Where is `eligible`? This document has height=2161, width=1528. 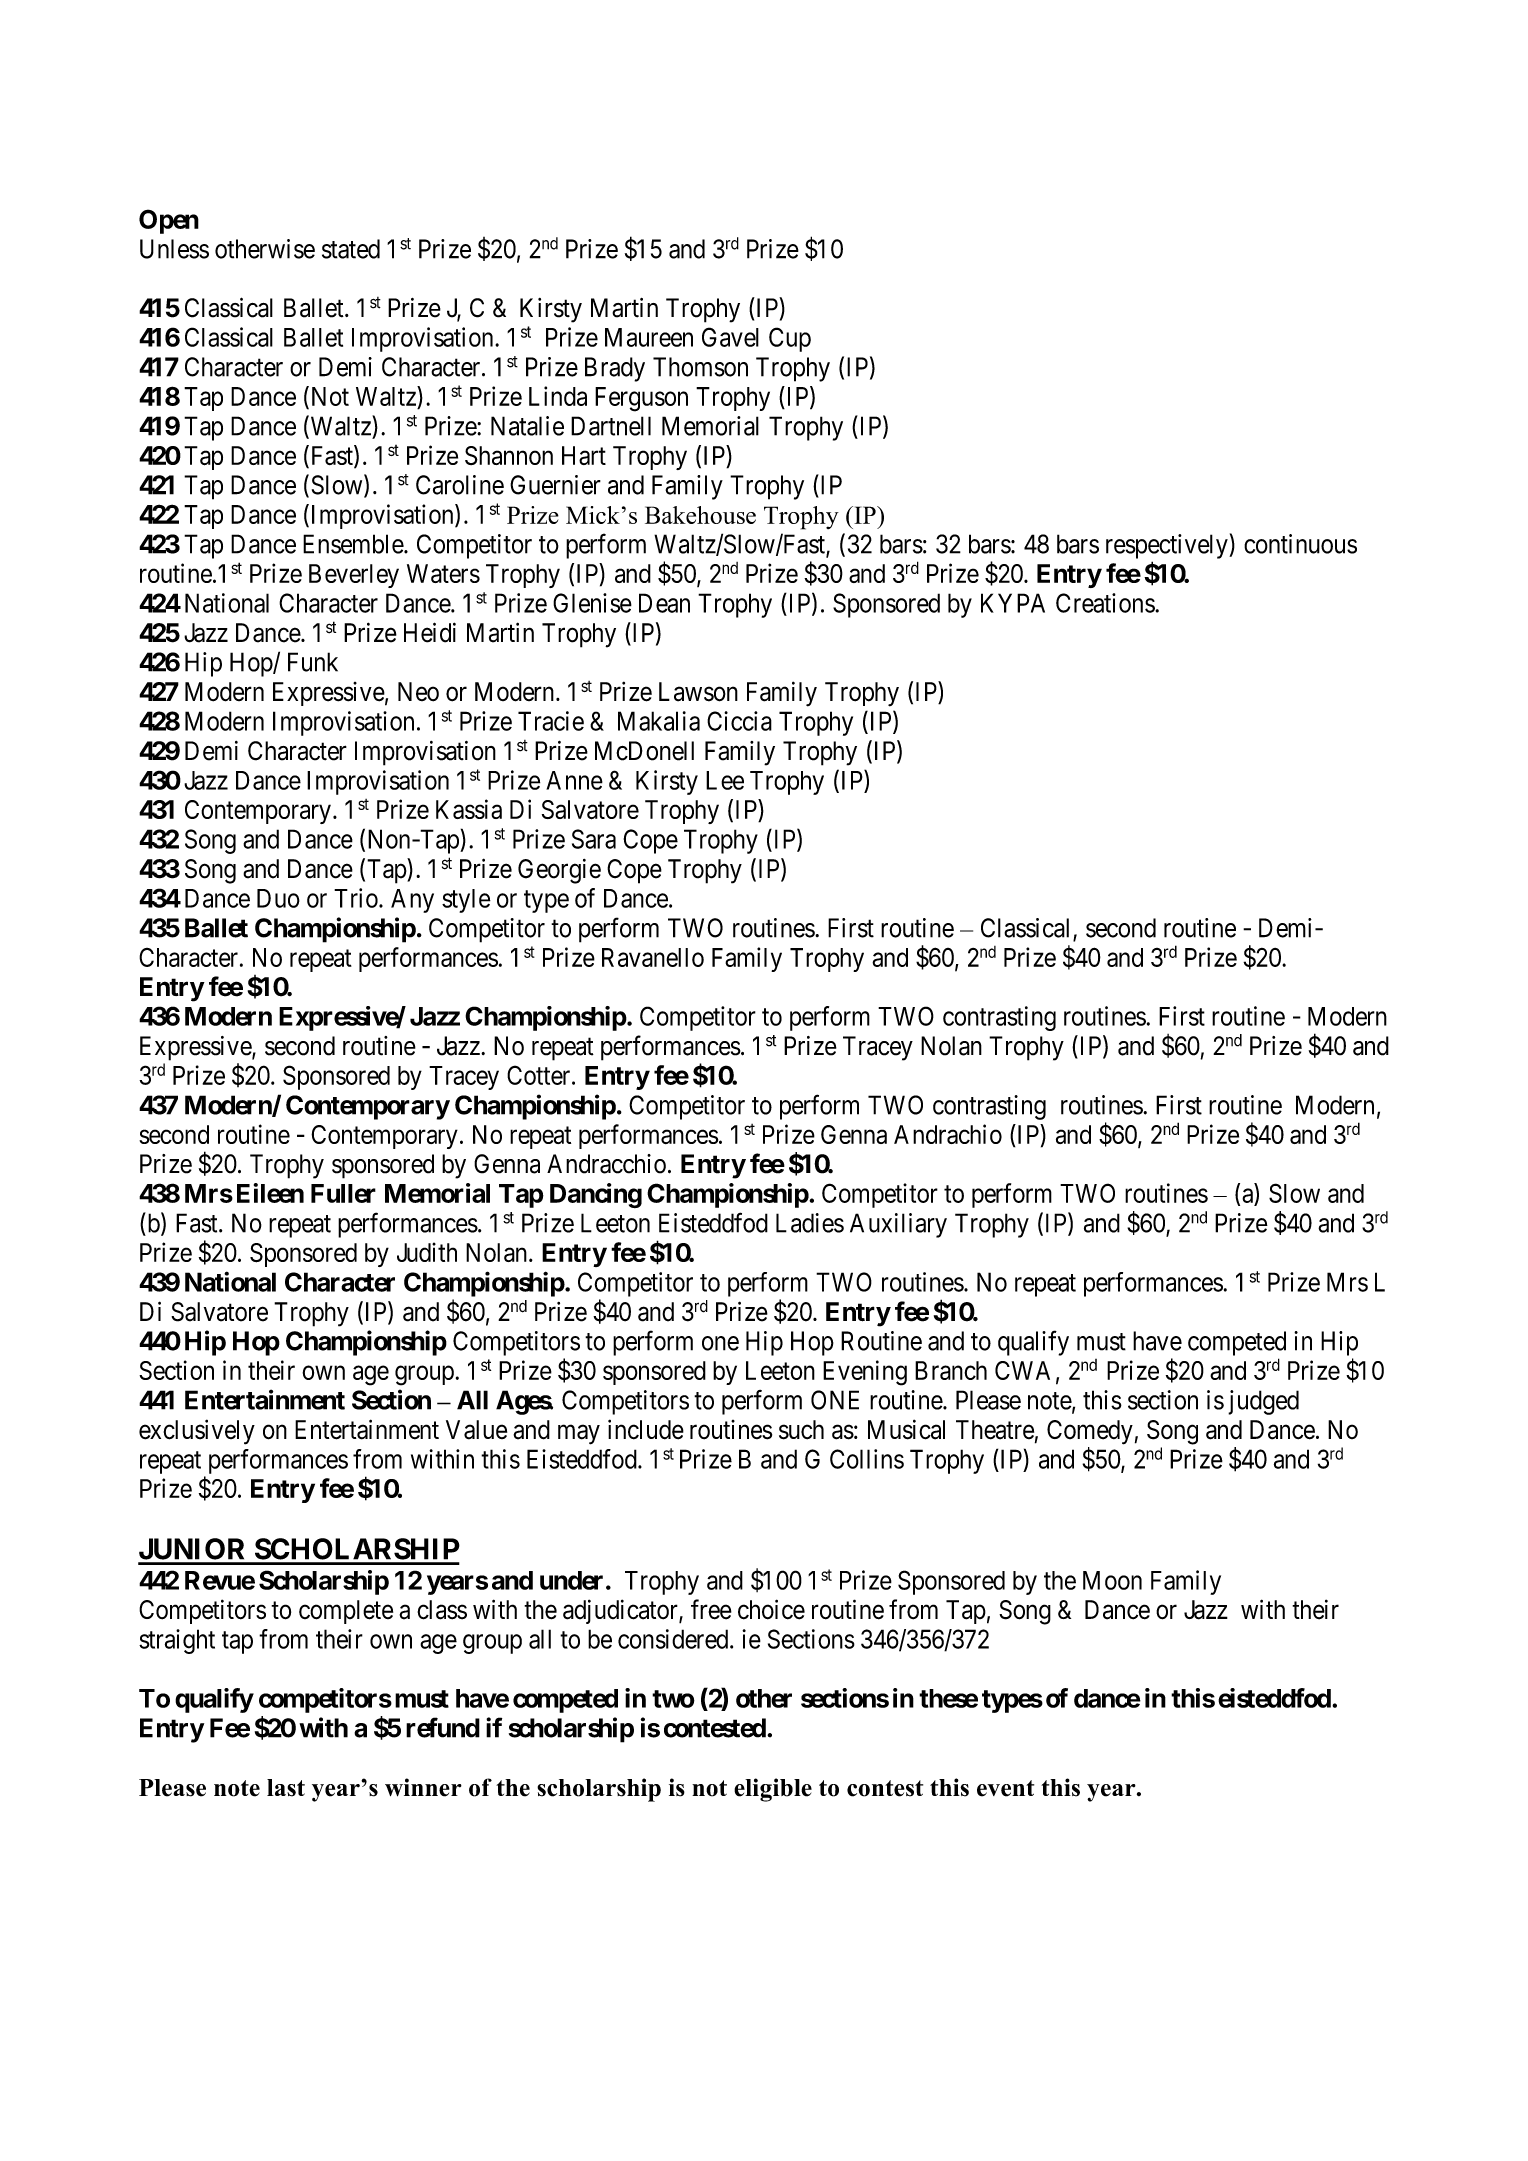 eligible is located at coordinates (773, 1790).
